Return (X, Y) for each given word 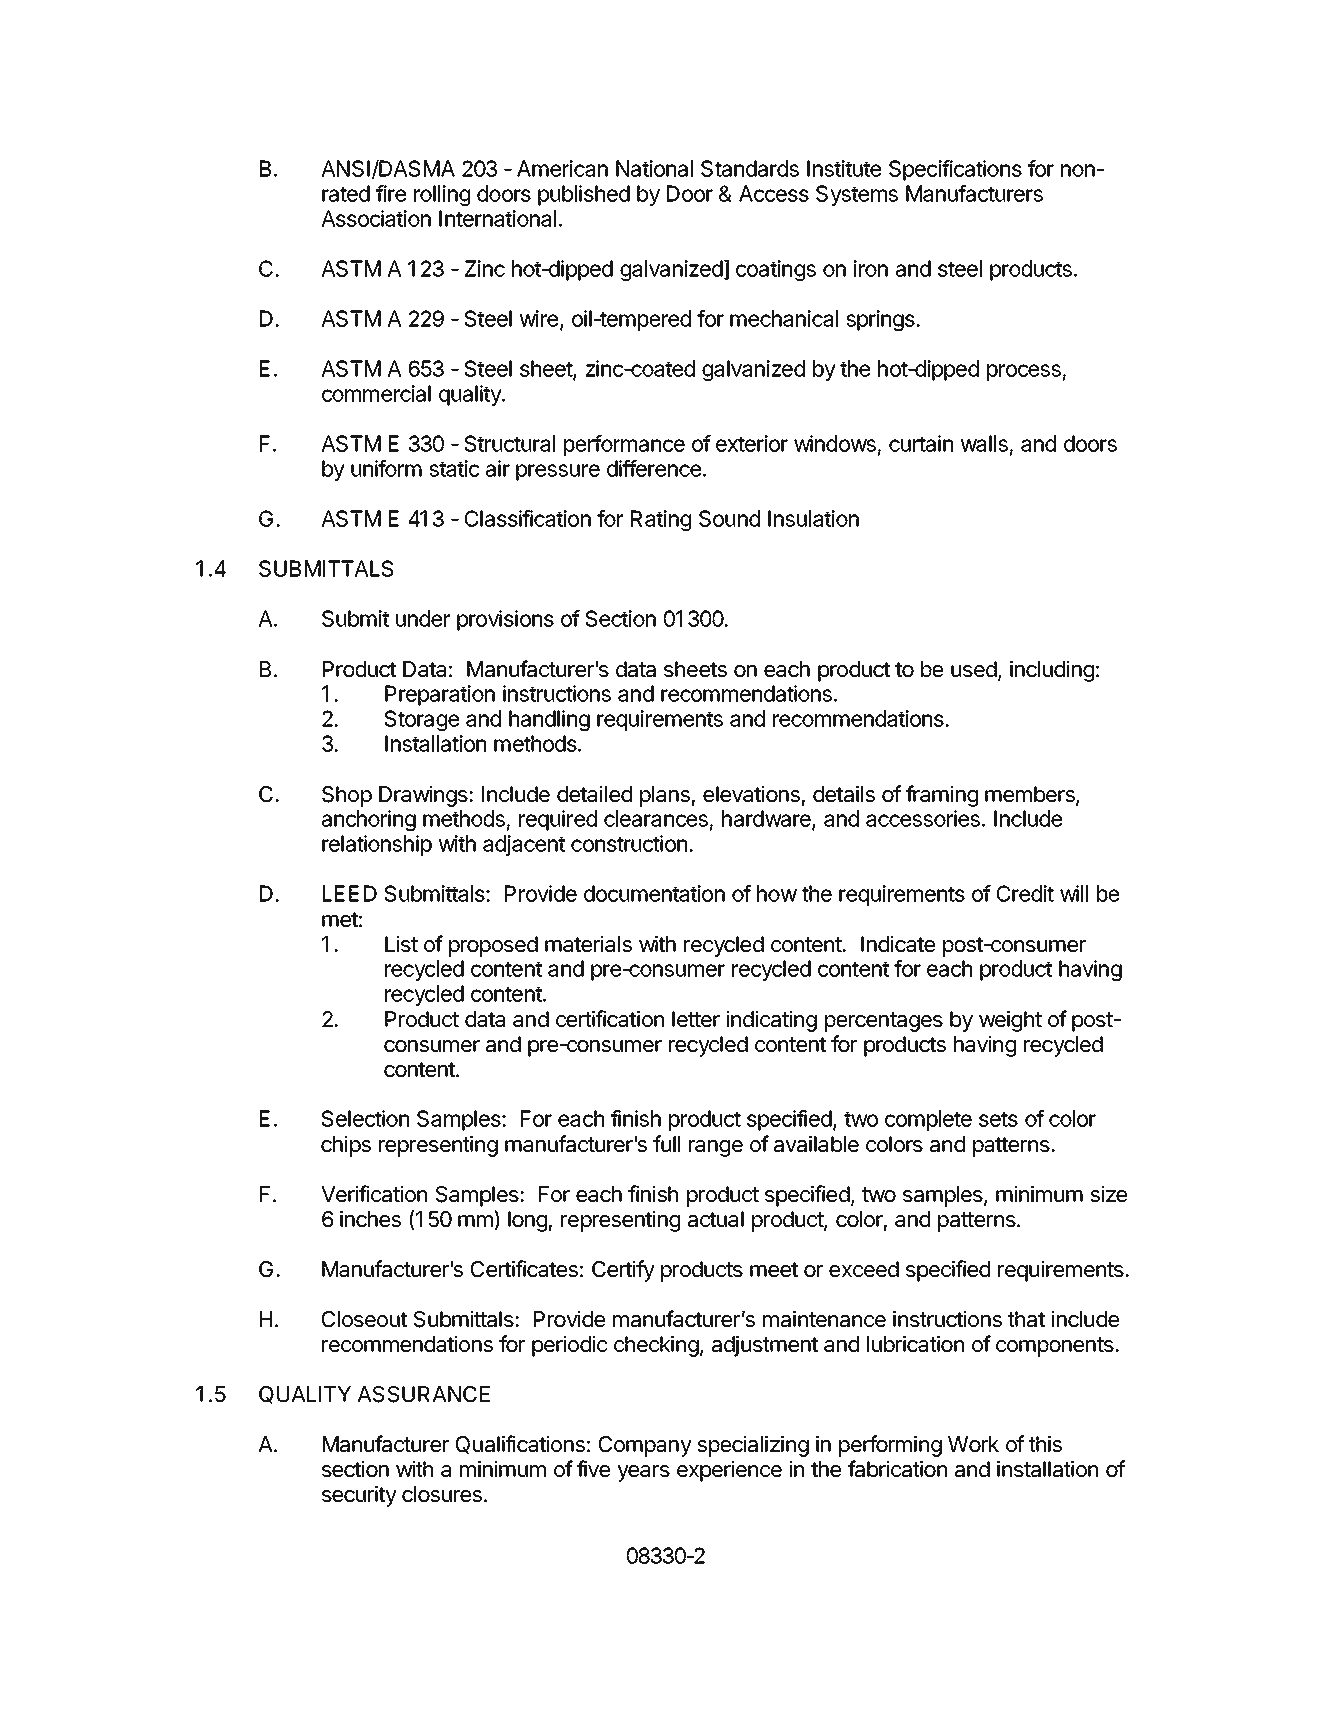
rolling (442, 195)
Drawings (424, 796)
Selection (365, 1118)
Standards (750, 168)
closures (442, 1494)
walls (984, 443)
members (1031, 795)
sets (998, 1119)
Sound (729, 518)
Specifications (955, 170)
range (716, 1148)
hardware (767, 820)
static (454, 468)
